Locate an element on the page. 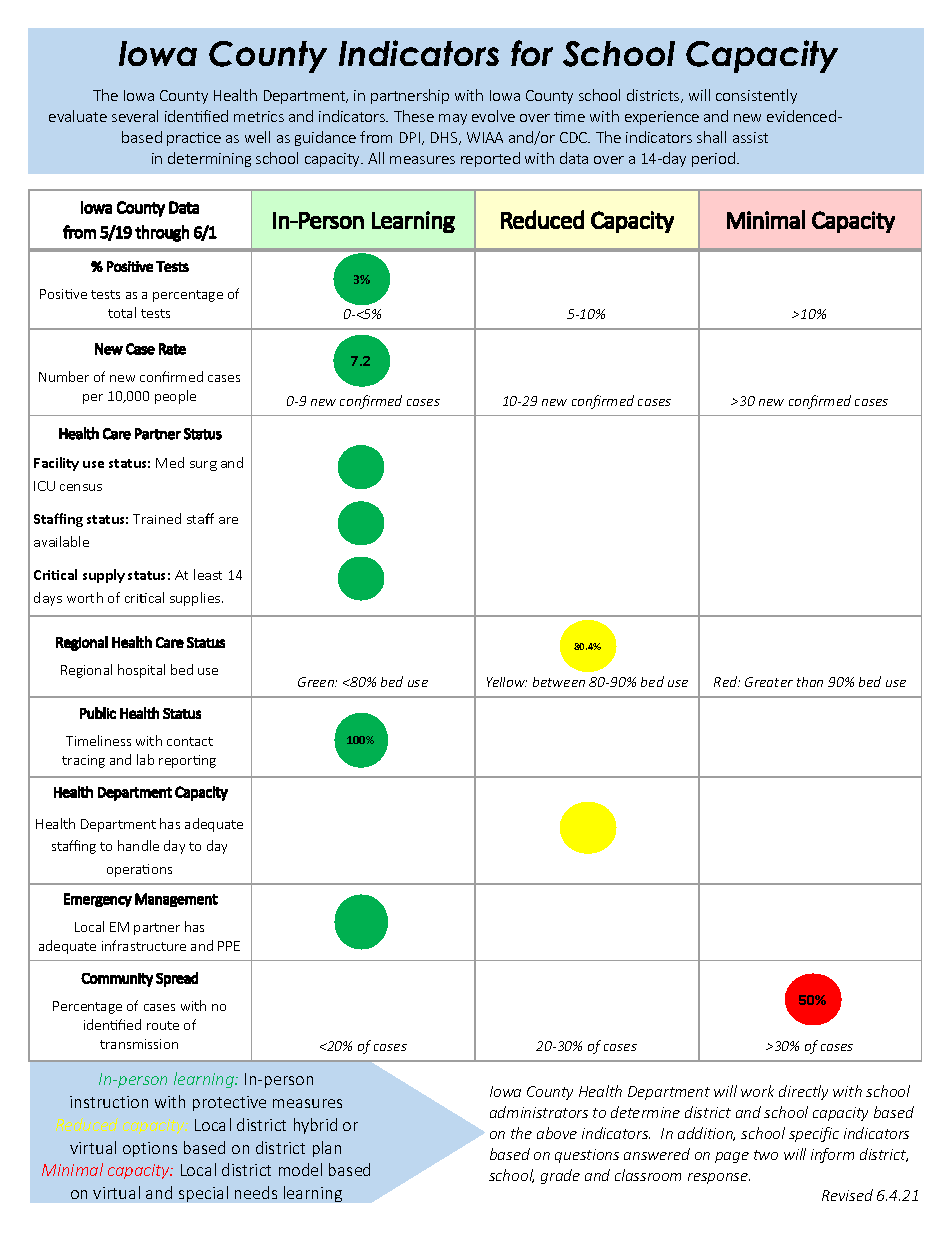 The width and height of the page is (952, 1233). handle is located at coordinates (138, 845).
